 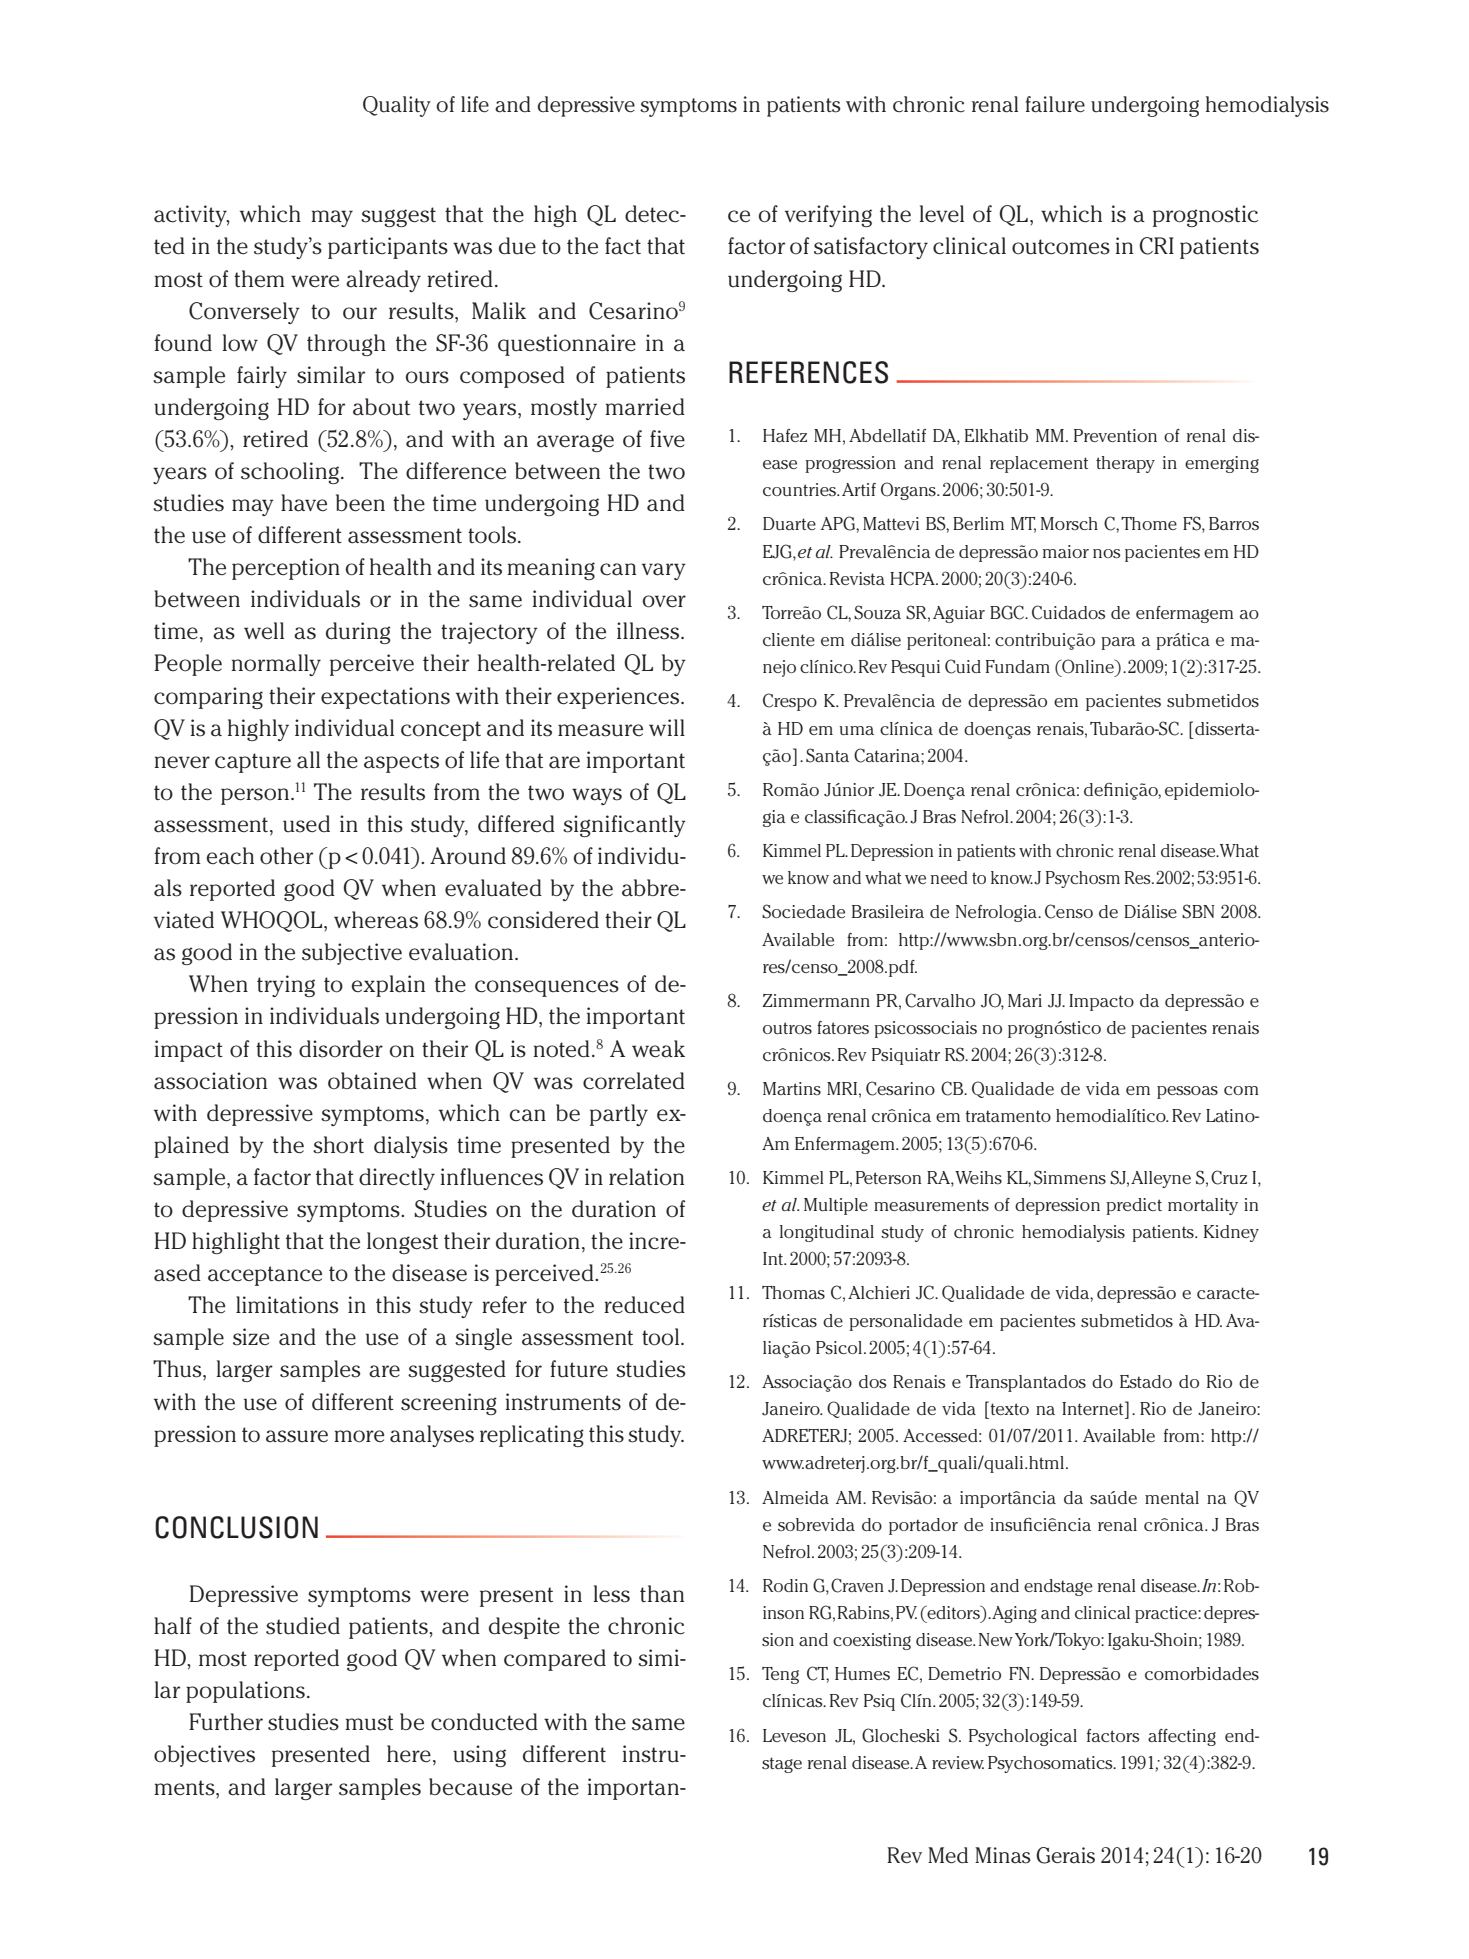 I want to click on participants, so click(x=388, y=248).
